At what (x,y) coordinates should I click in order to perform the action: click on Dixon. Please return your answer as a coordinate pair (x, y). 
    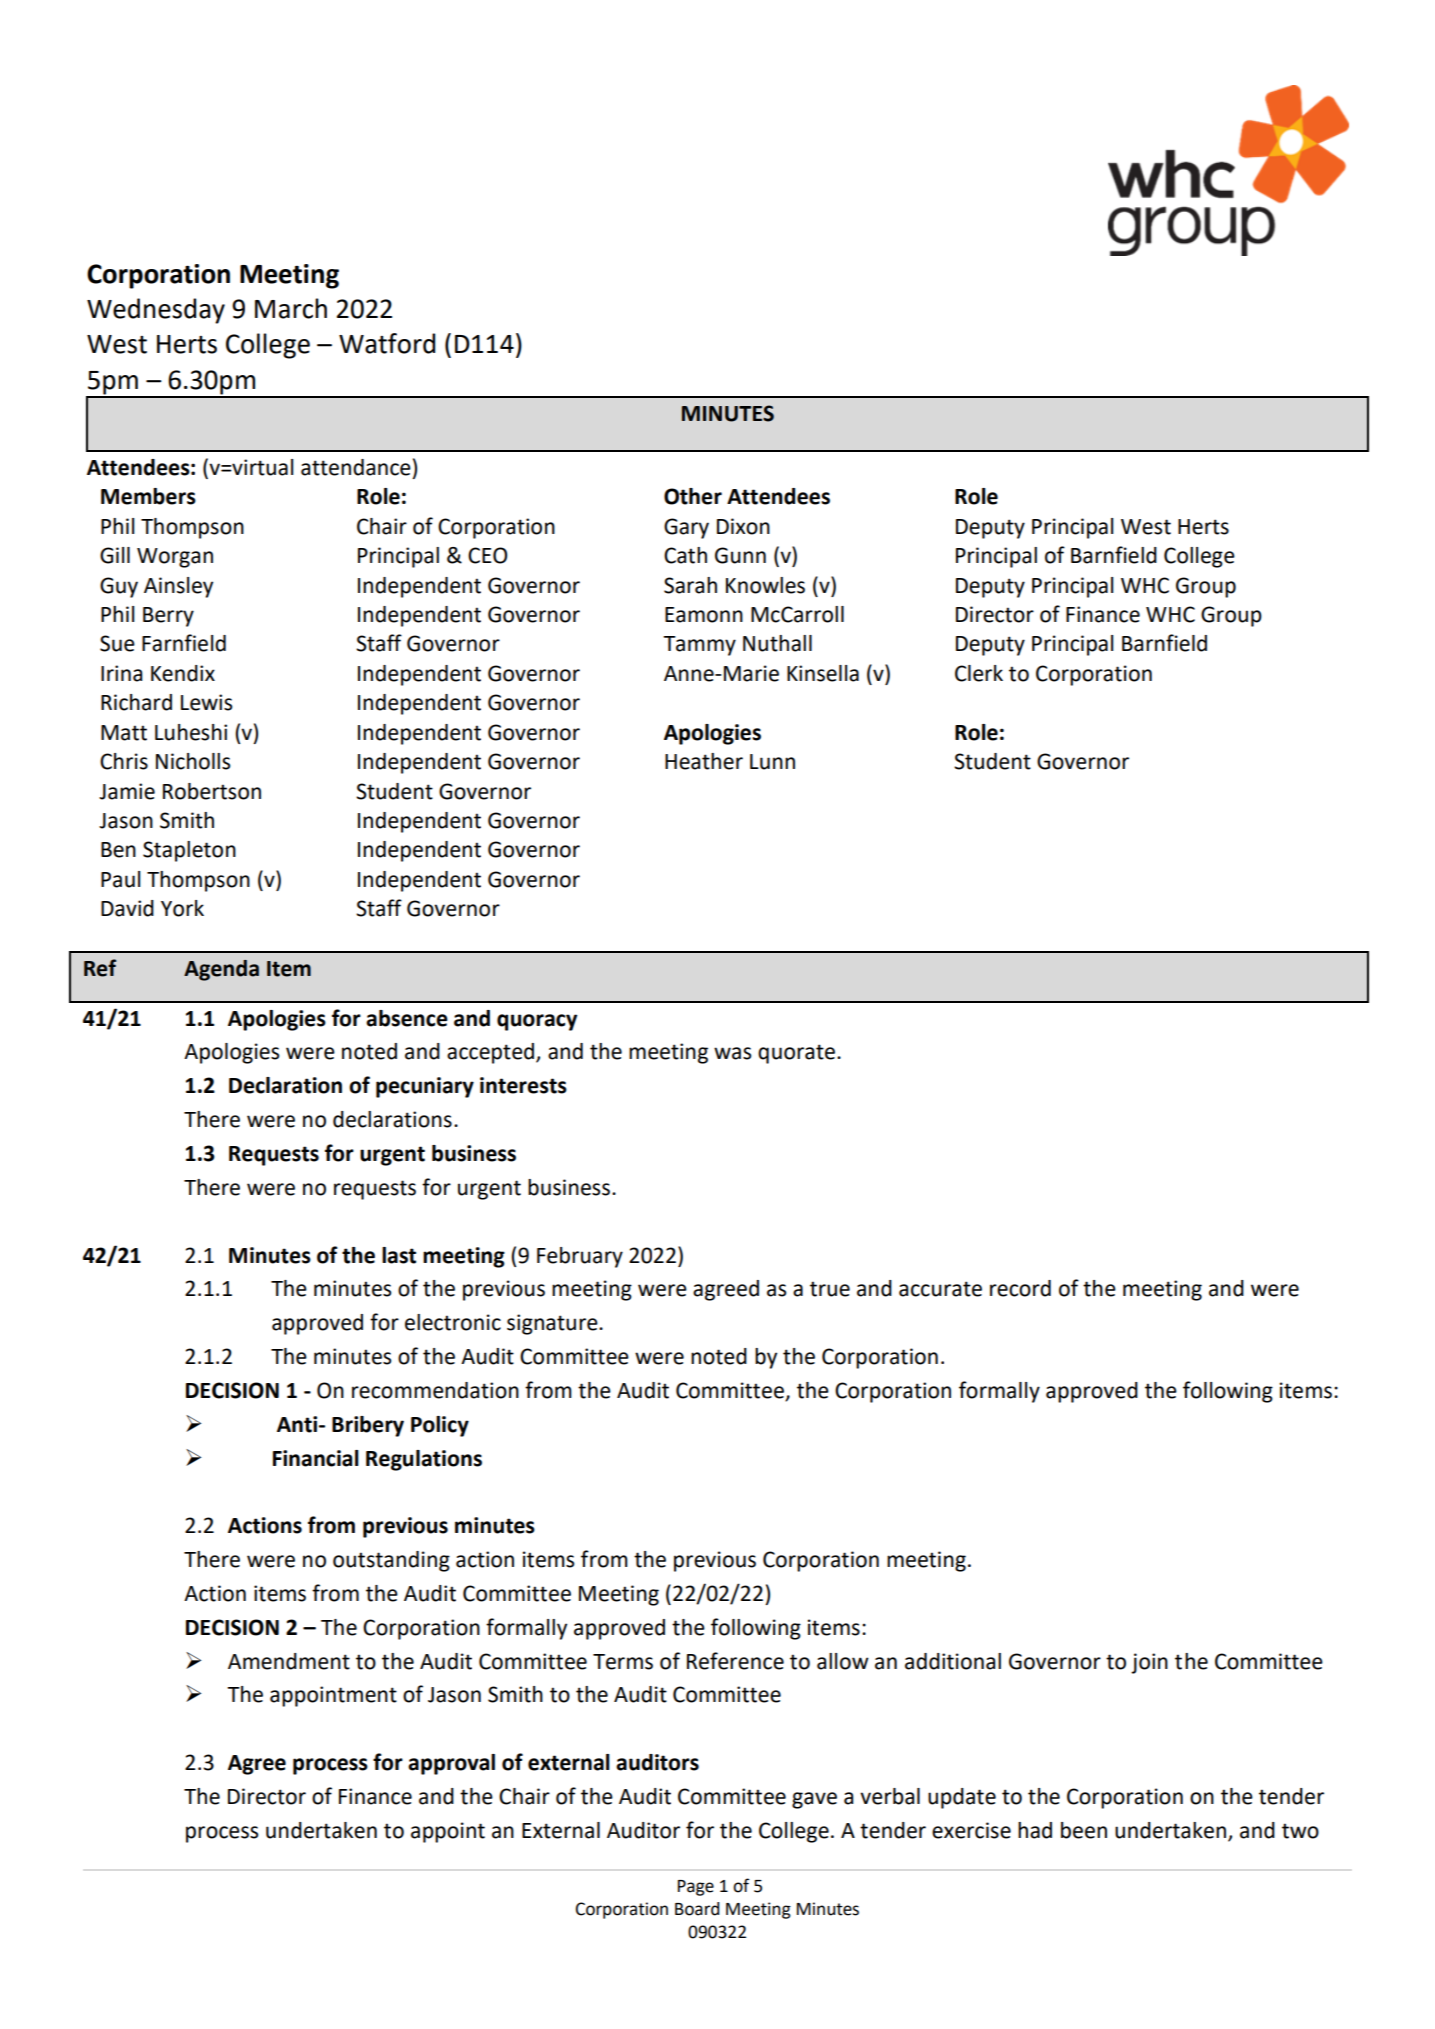
    Looking at the image, I should click on (743, 526).
